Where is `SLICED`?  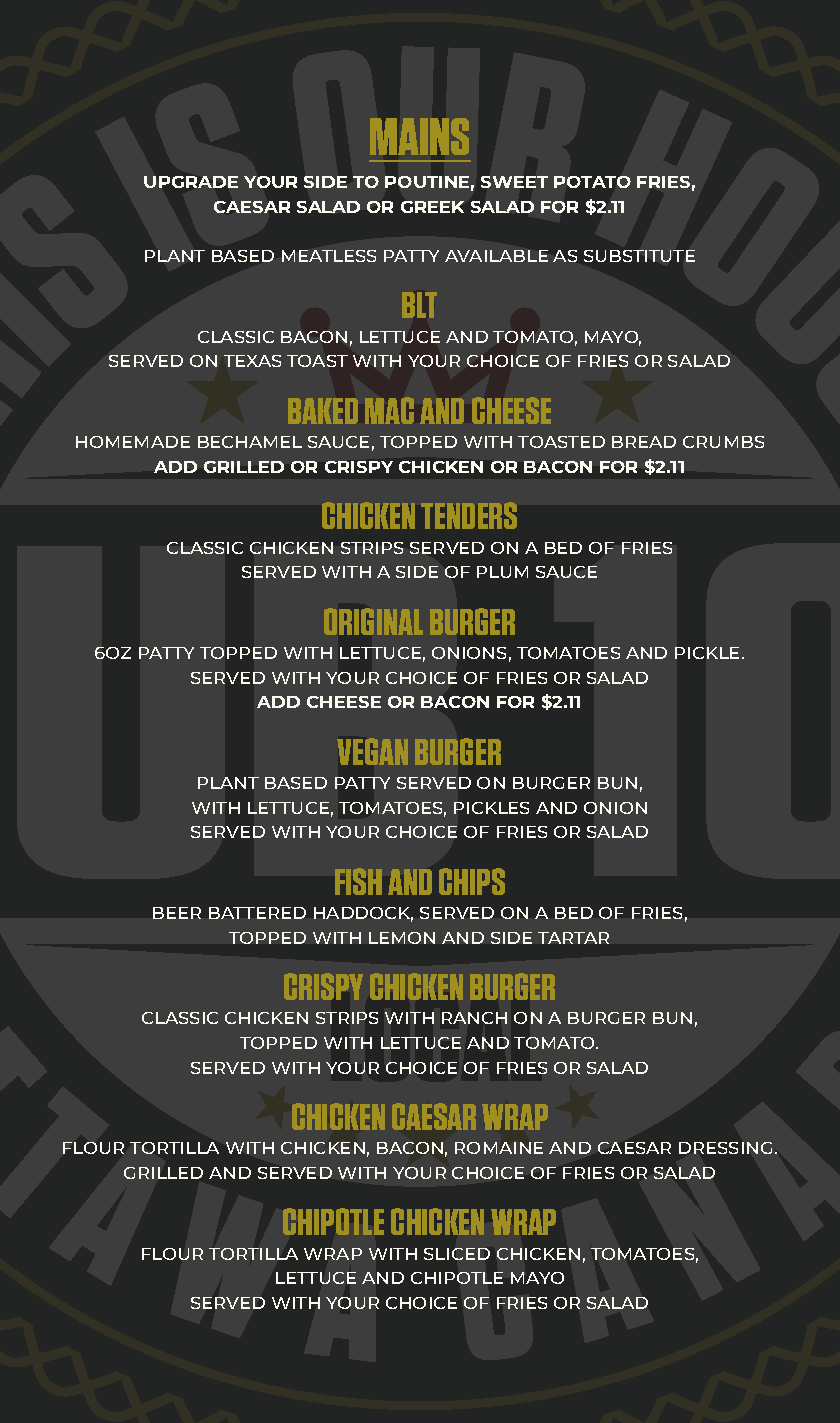 SLICED is located at coordinates (457, 1254).
